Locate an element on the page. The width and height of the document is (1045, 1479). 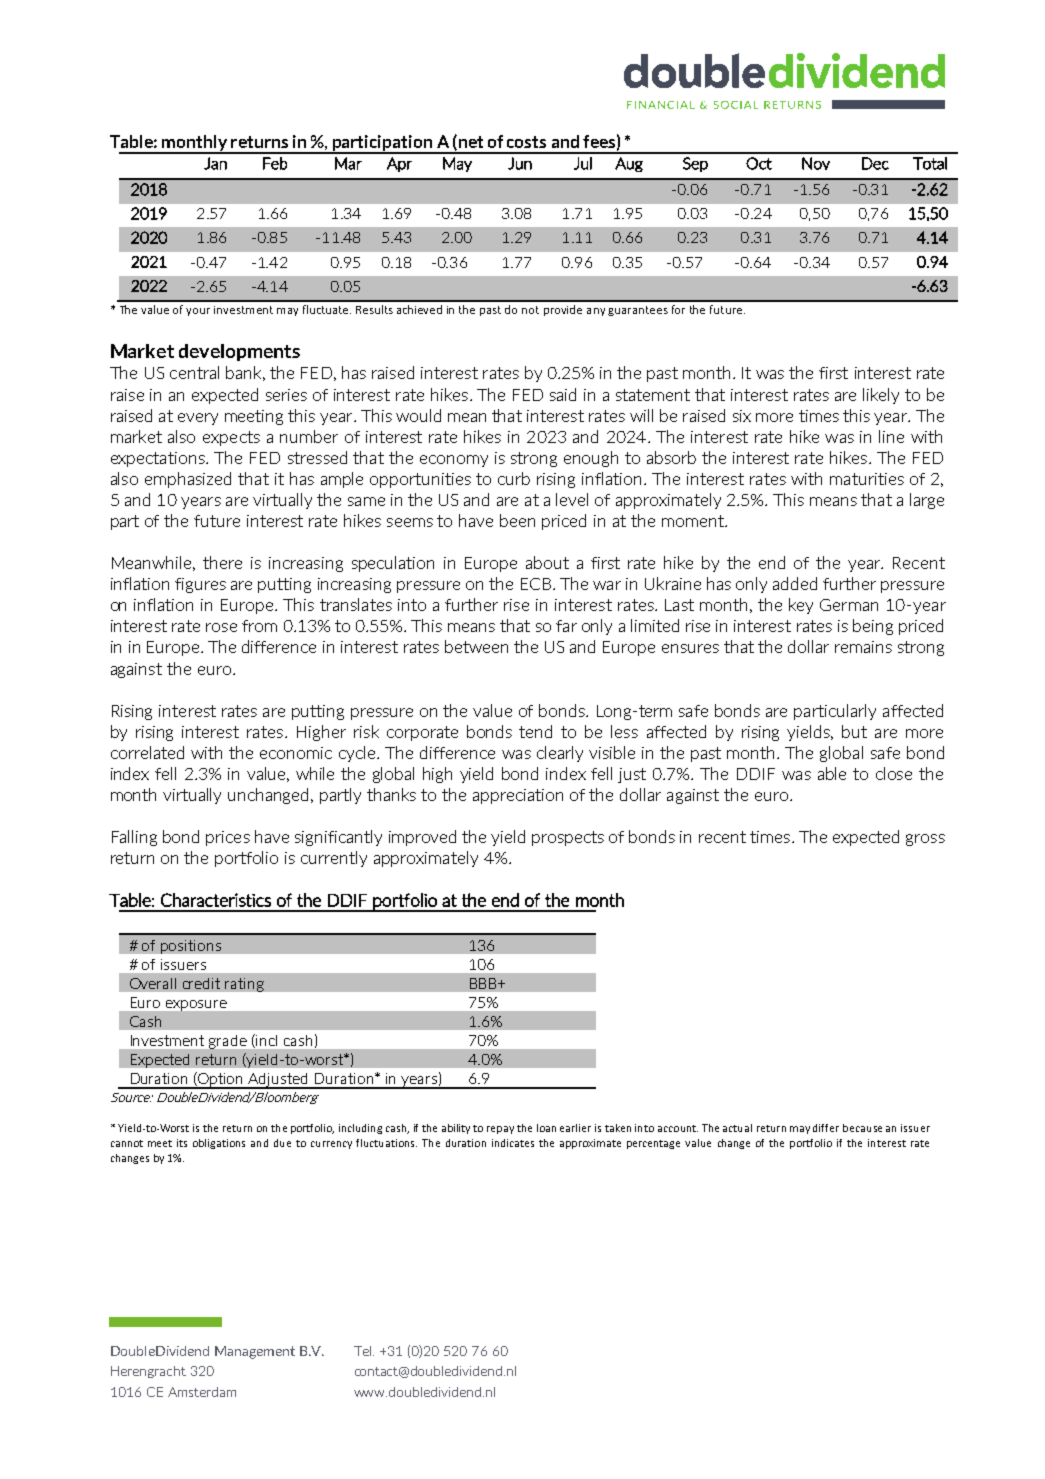
economic is located at coordinates (296, 753).
